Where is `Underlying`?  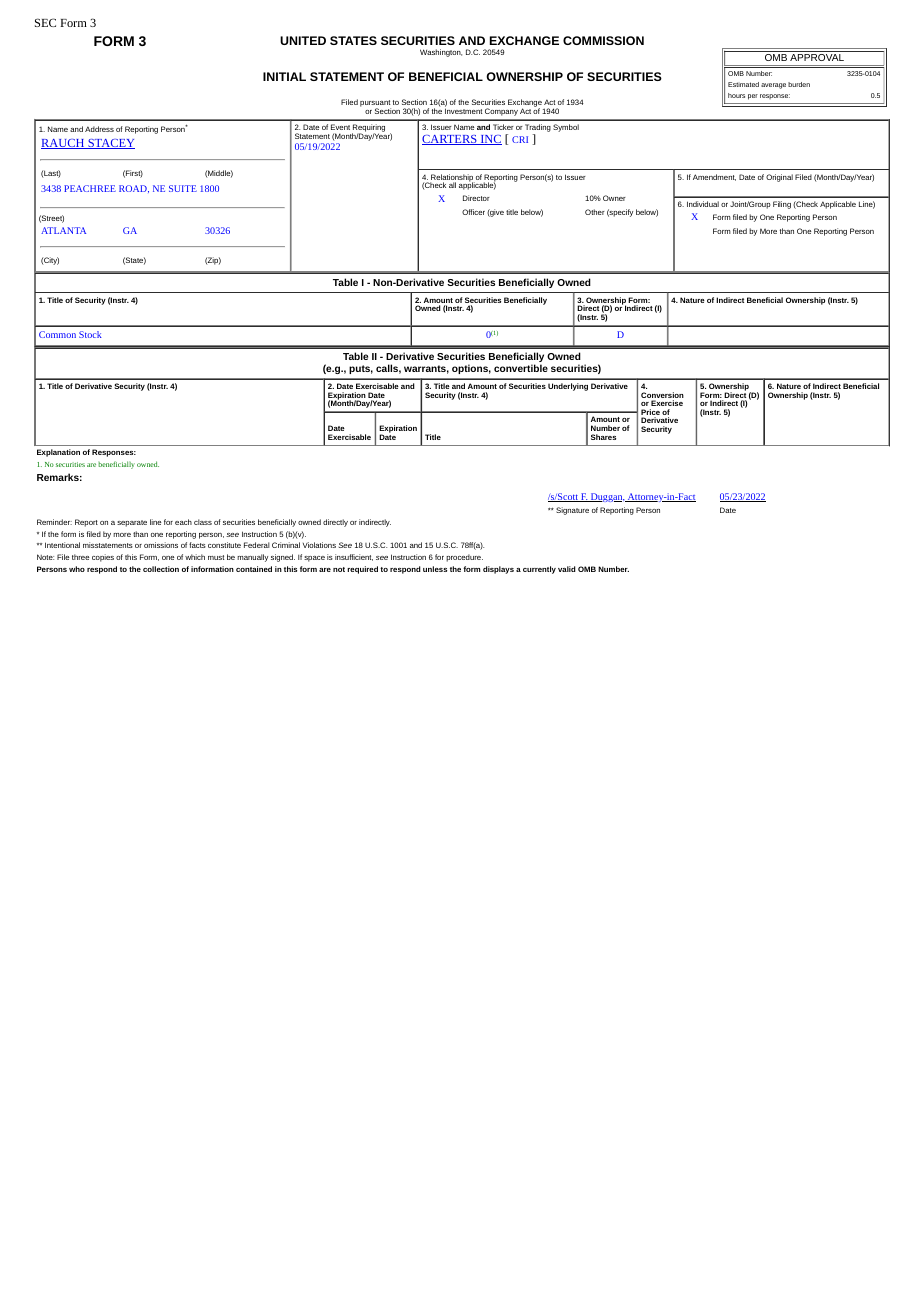 Underlying is located at coordinates (568, 387).
